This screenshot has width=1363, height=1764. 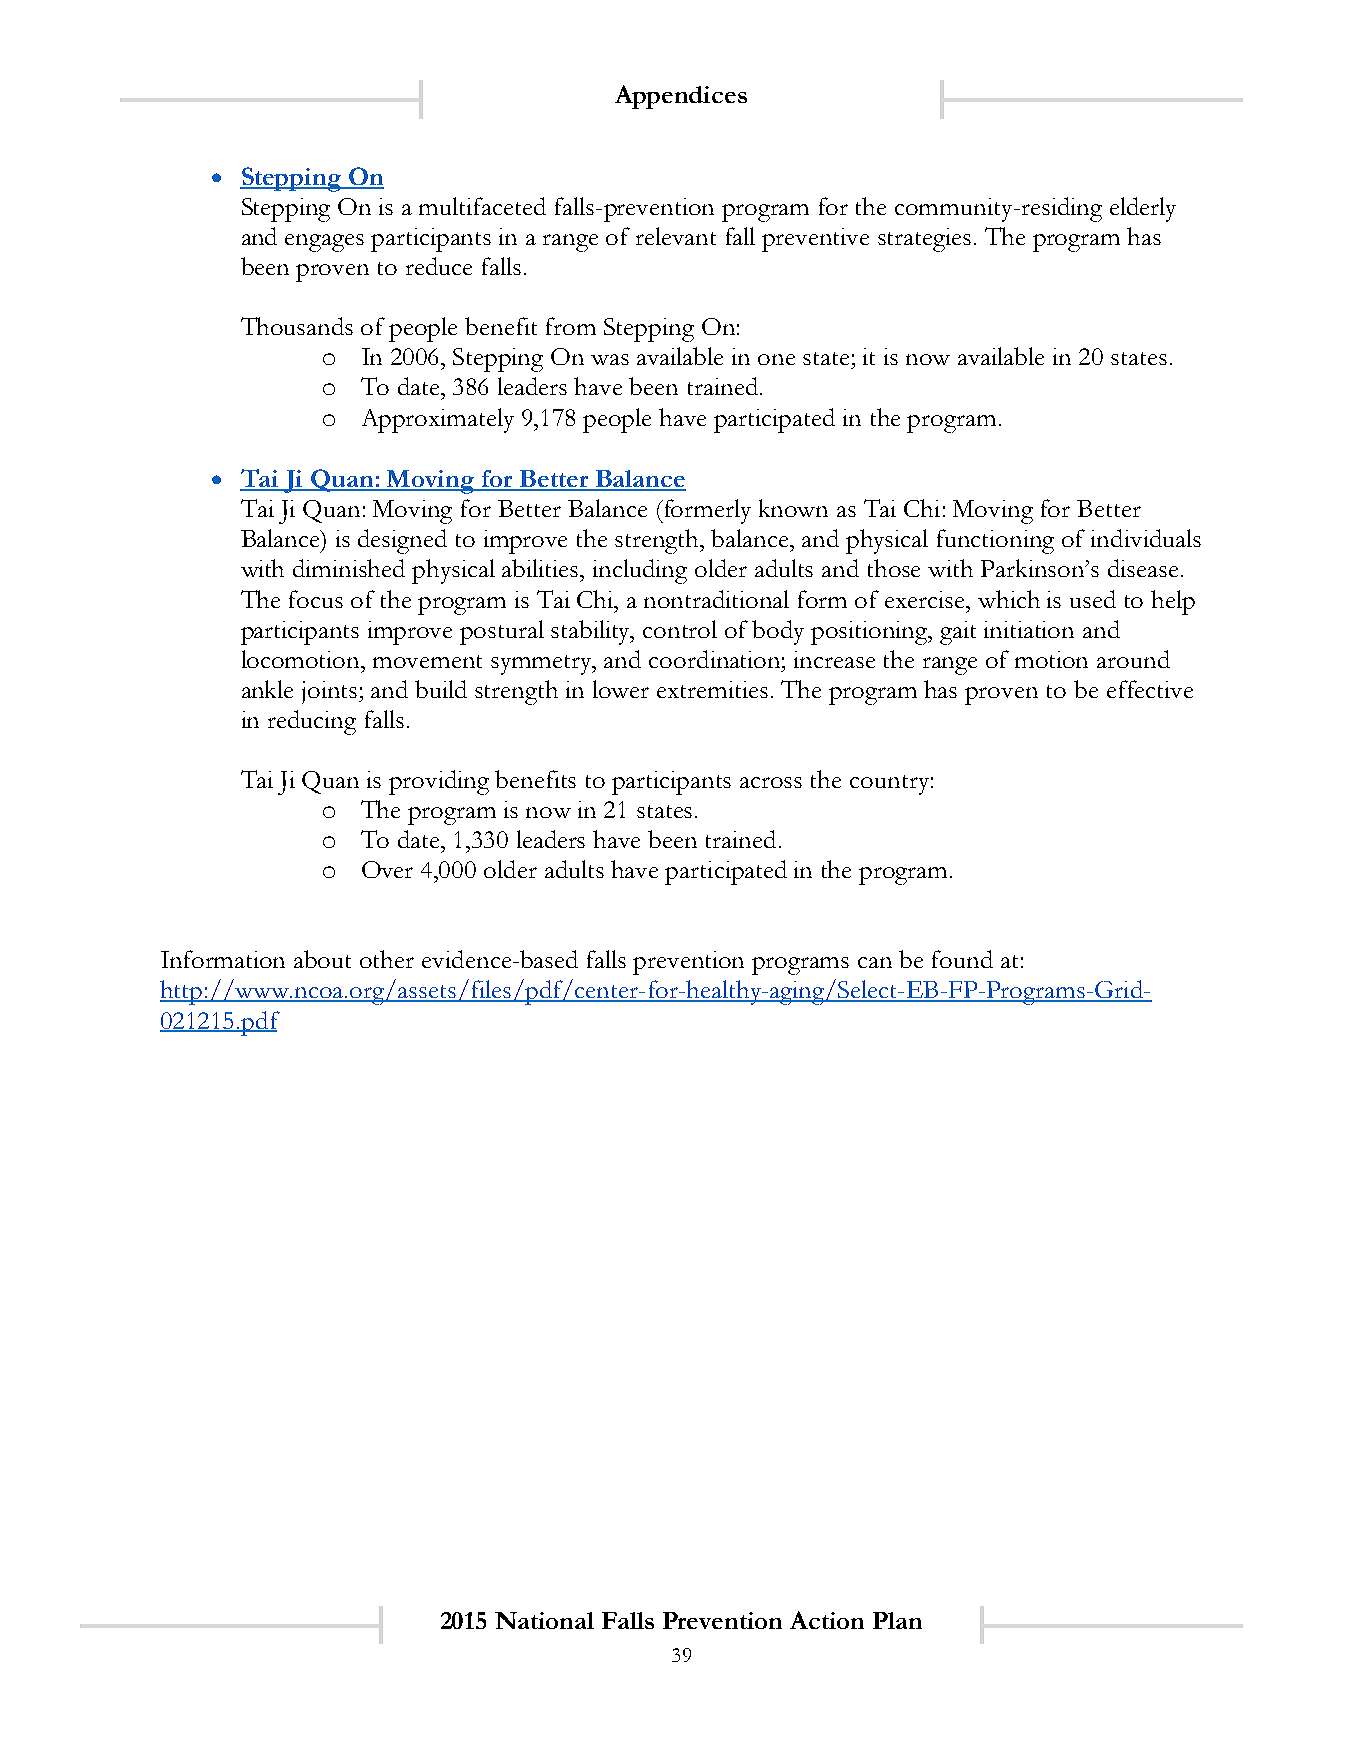 I want to click on found, so click(x=962, y=959).
